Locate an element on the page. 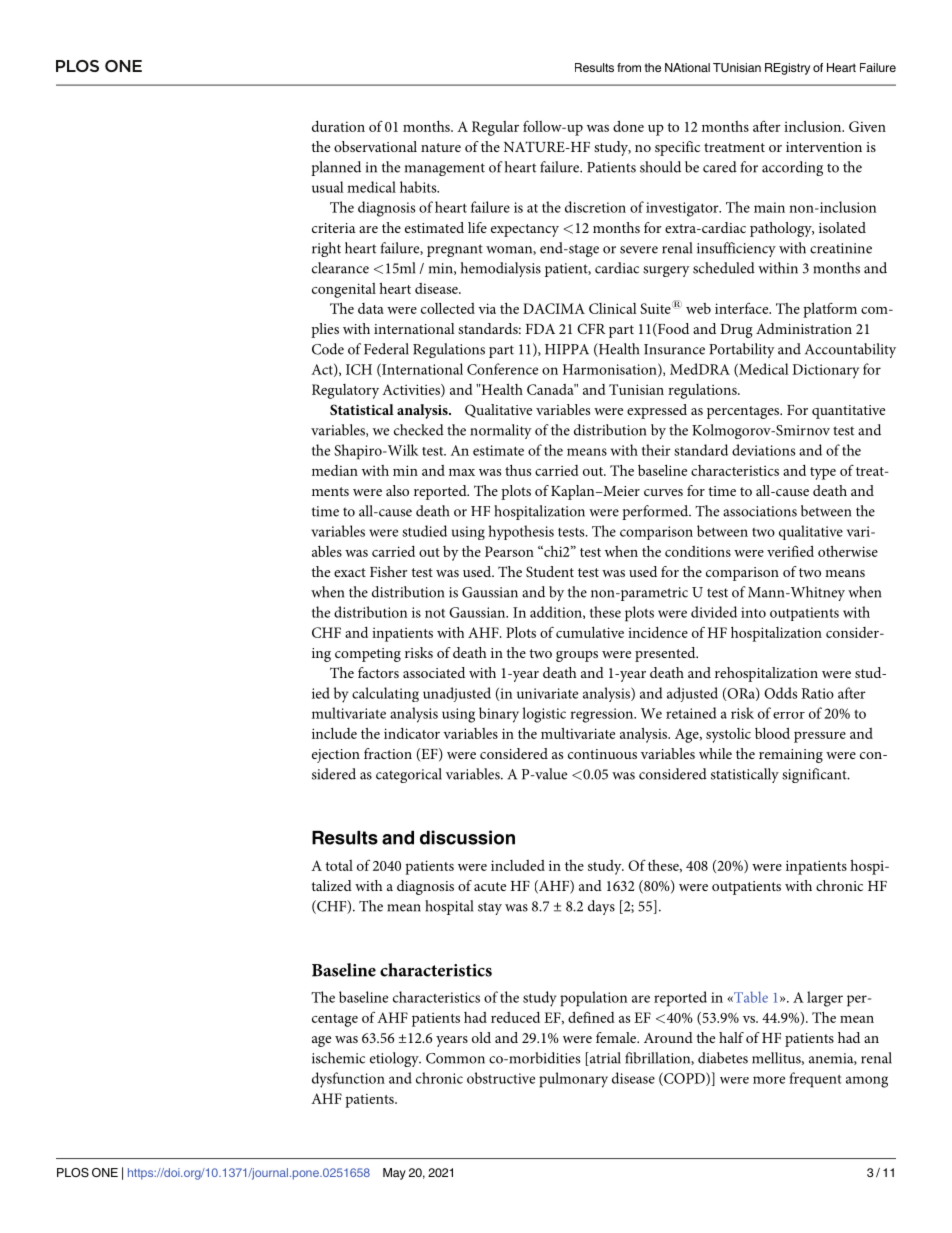  observational is located at coordinates (375, 146).
